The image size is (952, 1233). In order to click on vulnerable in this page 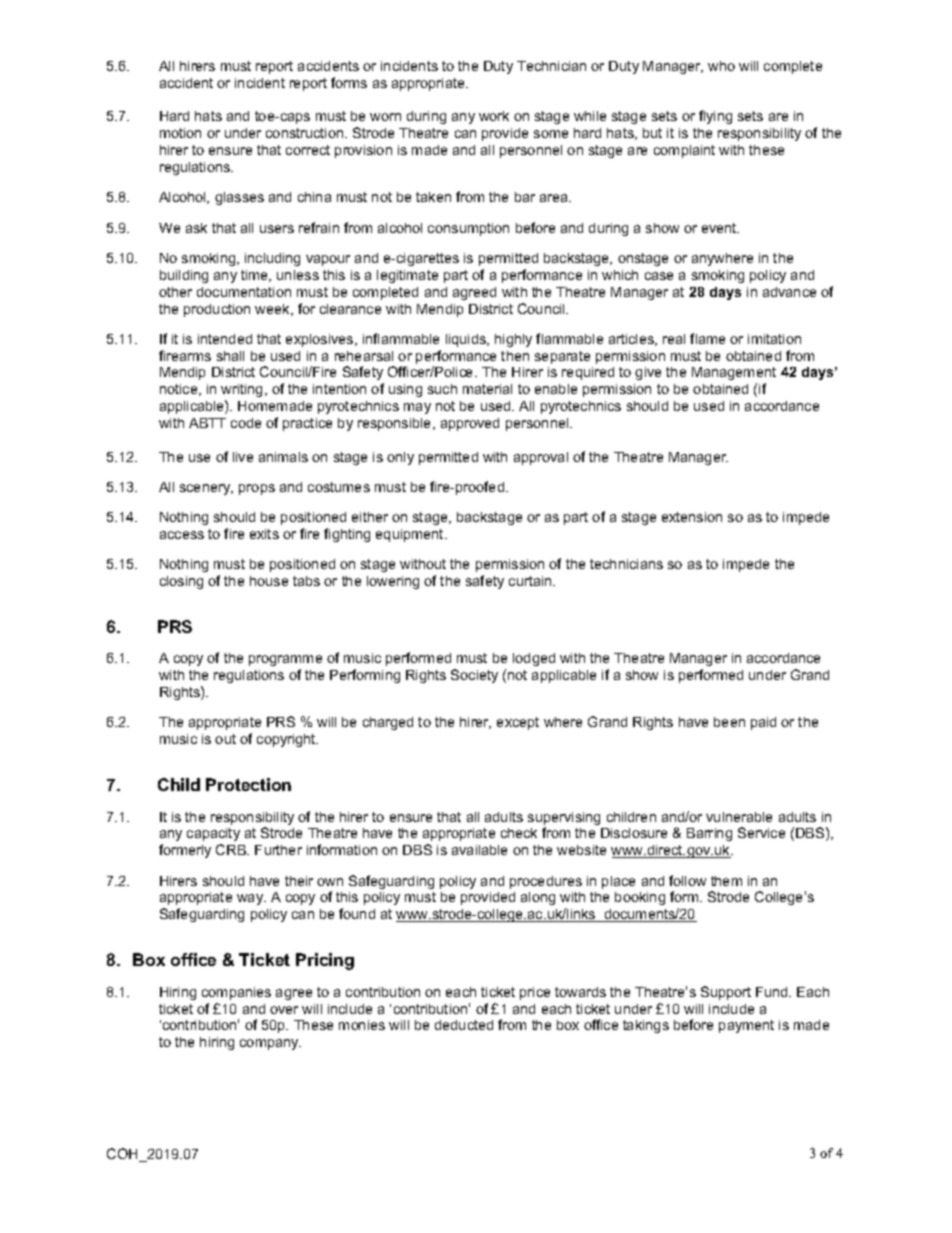, I will do `click(739, 817)`.
